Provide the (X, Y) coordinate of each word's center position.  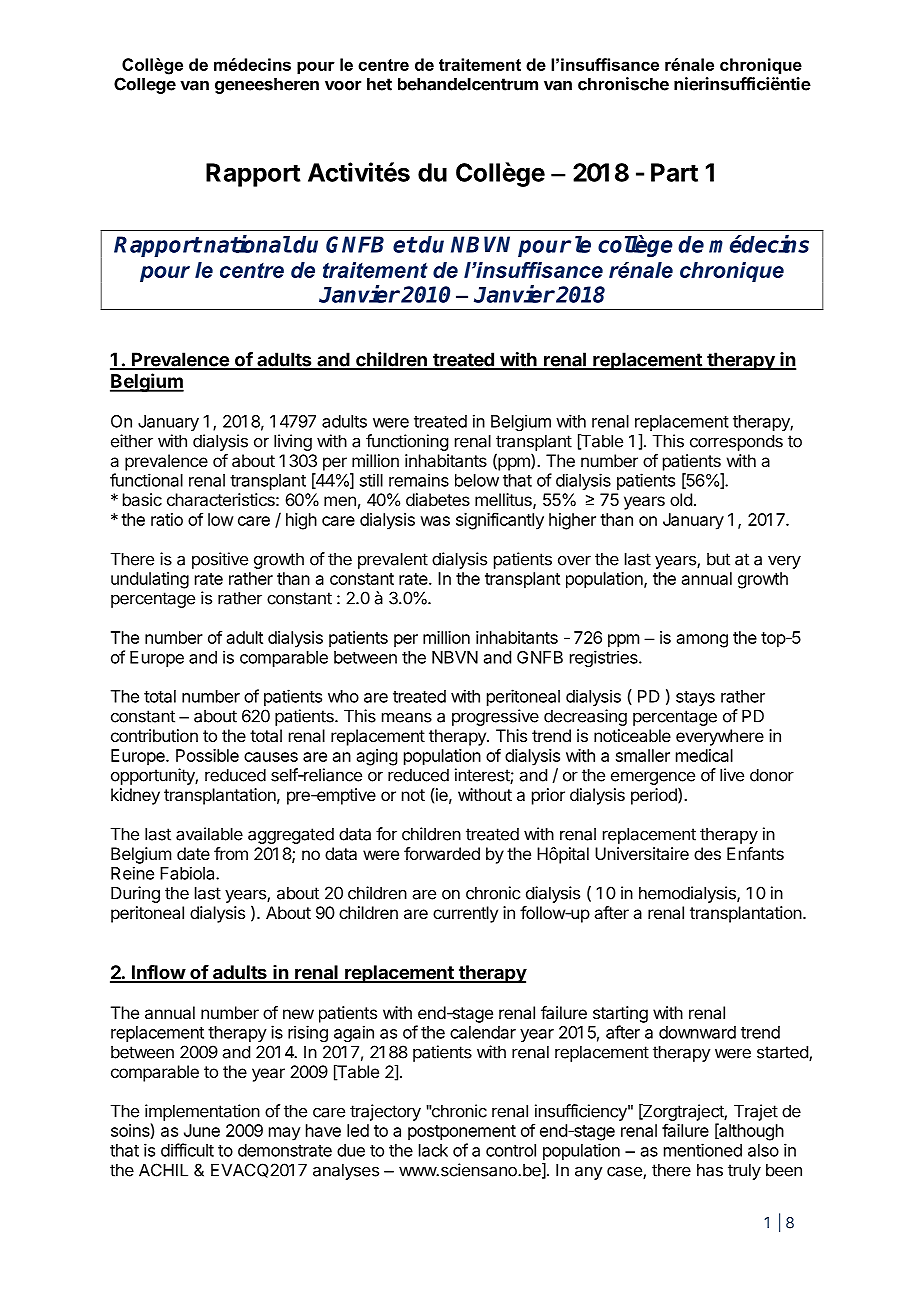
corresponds (736, 442)
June (202, 1130)
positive (220, 560)
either (132, 441)
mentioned (703, 1150)
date (193, 853)
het (379, 84)
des (707, 853)
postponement (462, 1133)
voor (343, 85)
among (702, 641)
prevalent (393, 560)
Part (674, 172)
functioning (407, 442)
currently (465, 914)
